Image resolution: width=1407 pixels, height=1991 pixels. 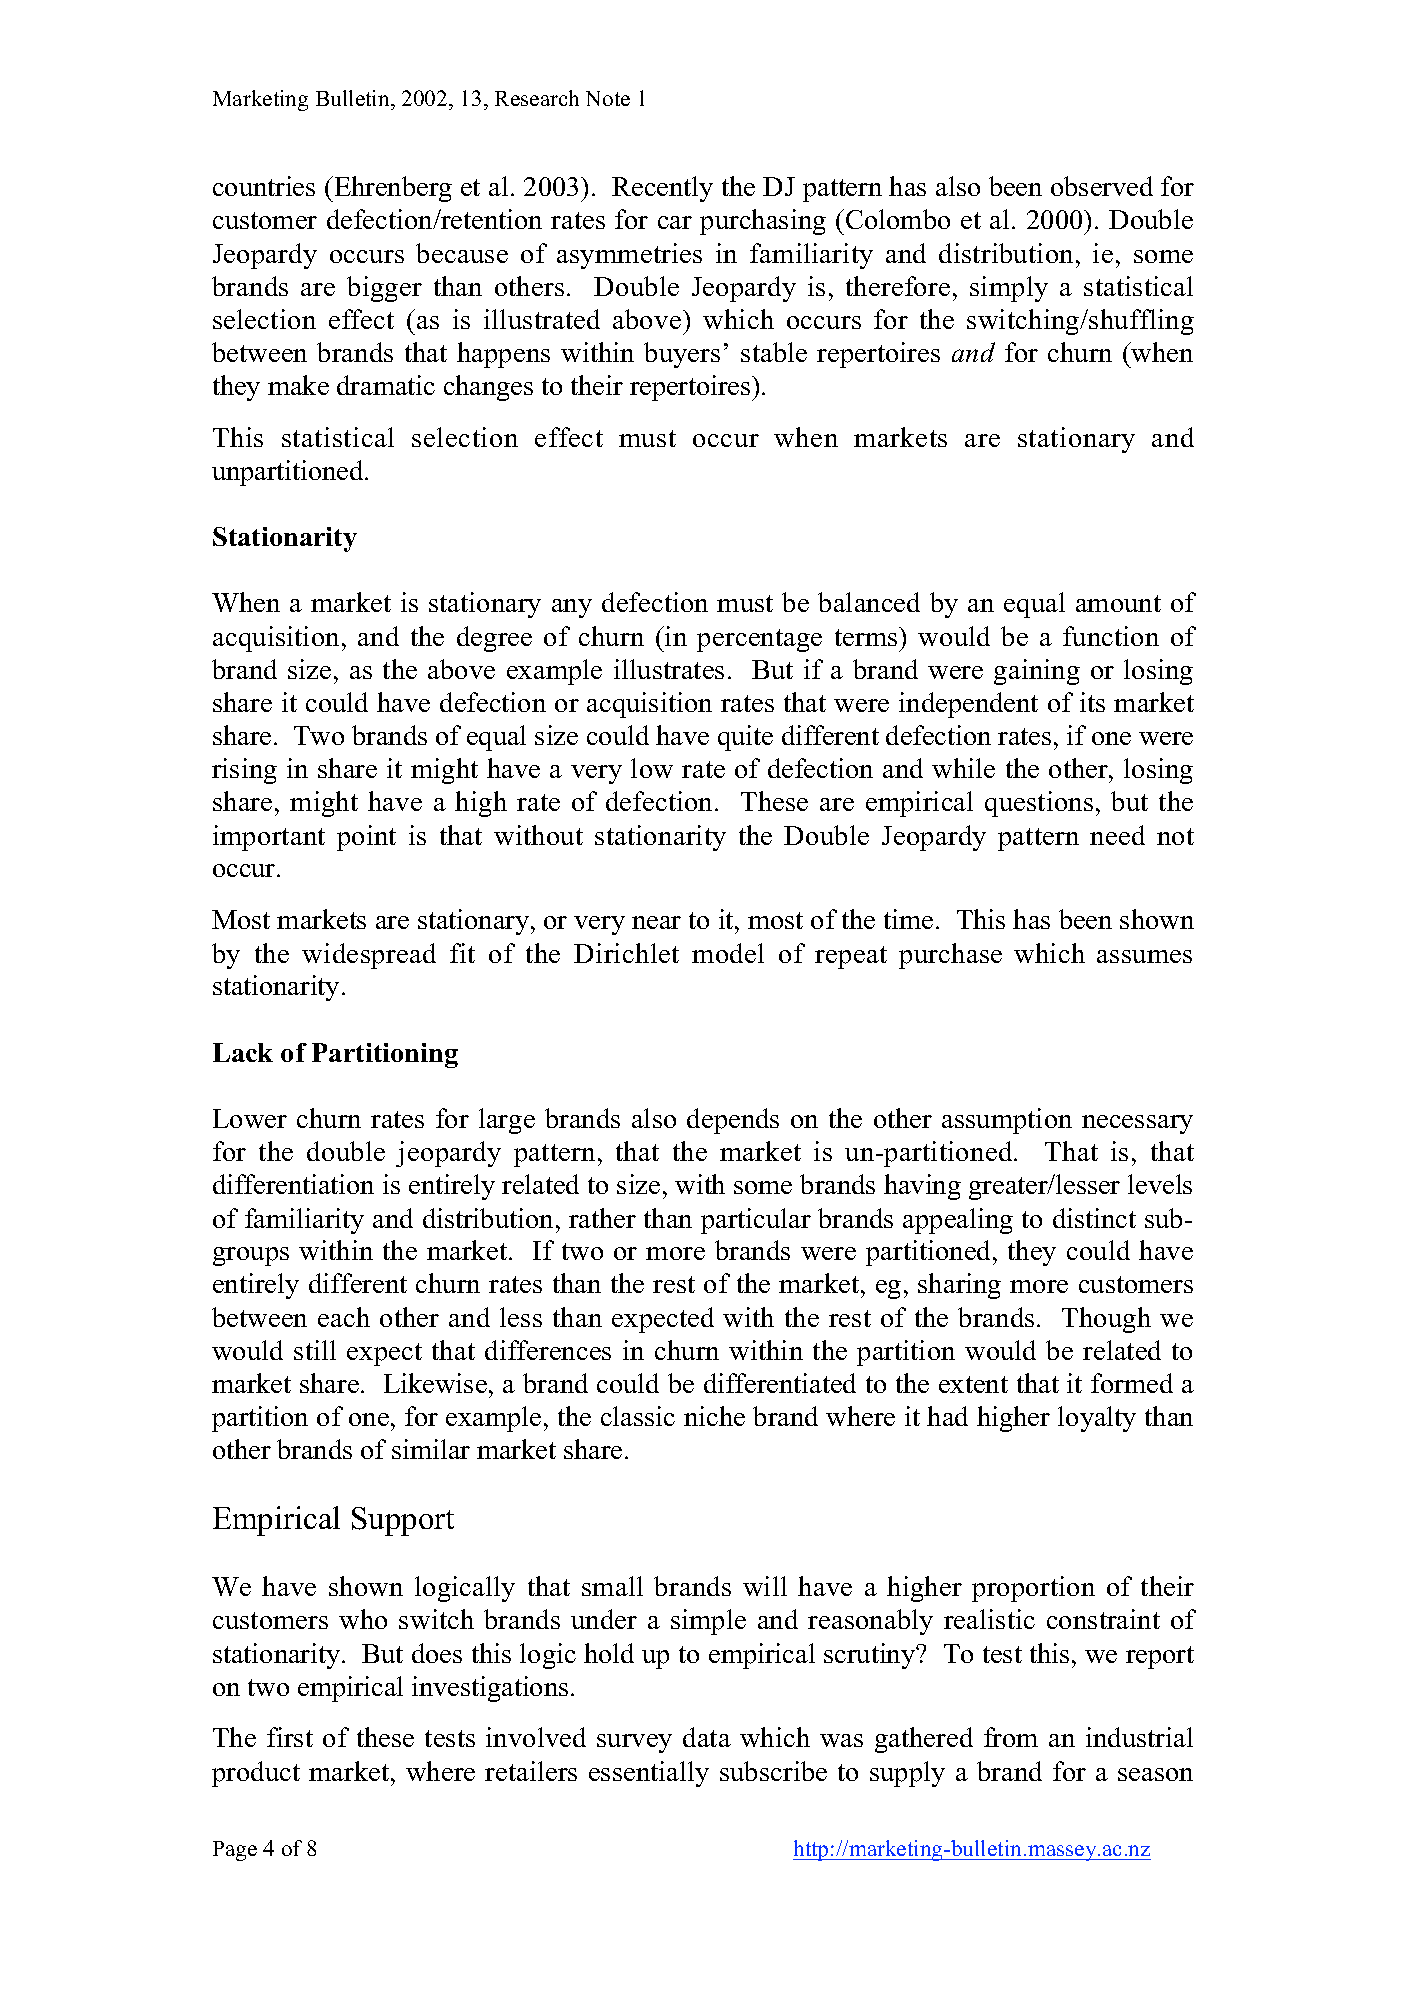 I want to click on still, so click(x=315, y=1350).
